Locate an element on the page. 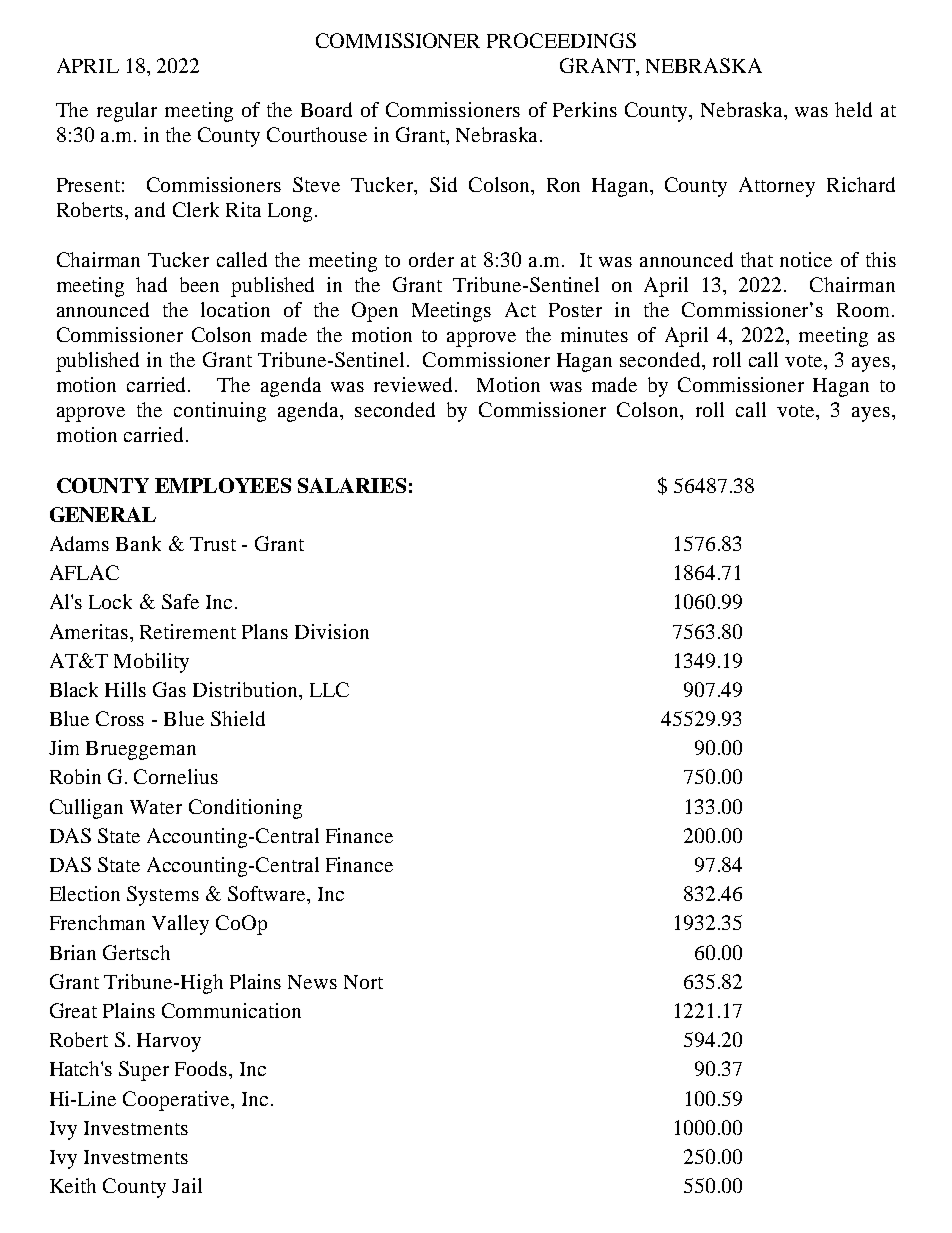 The width and height of the document is (952, 1233). PROCEEDINGS is located at coordinates (561, 40).
